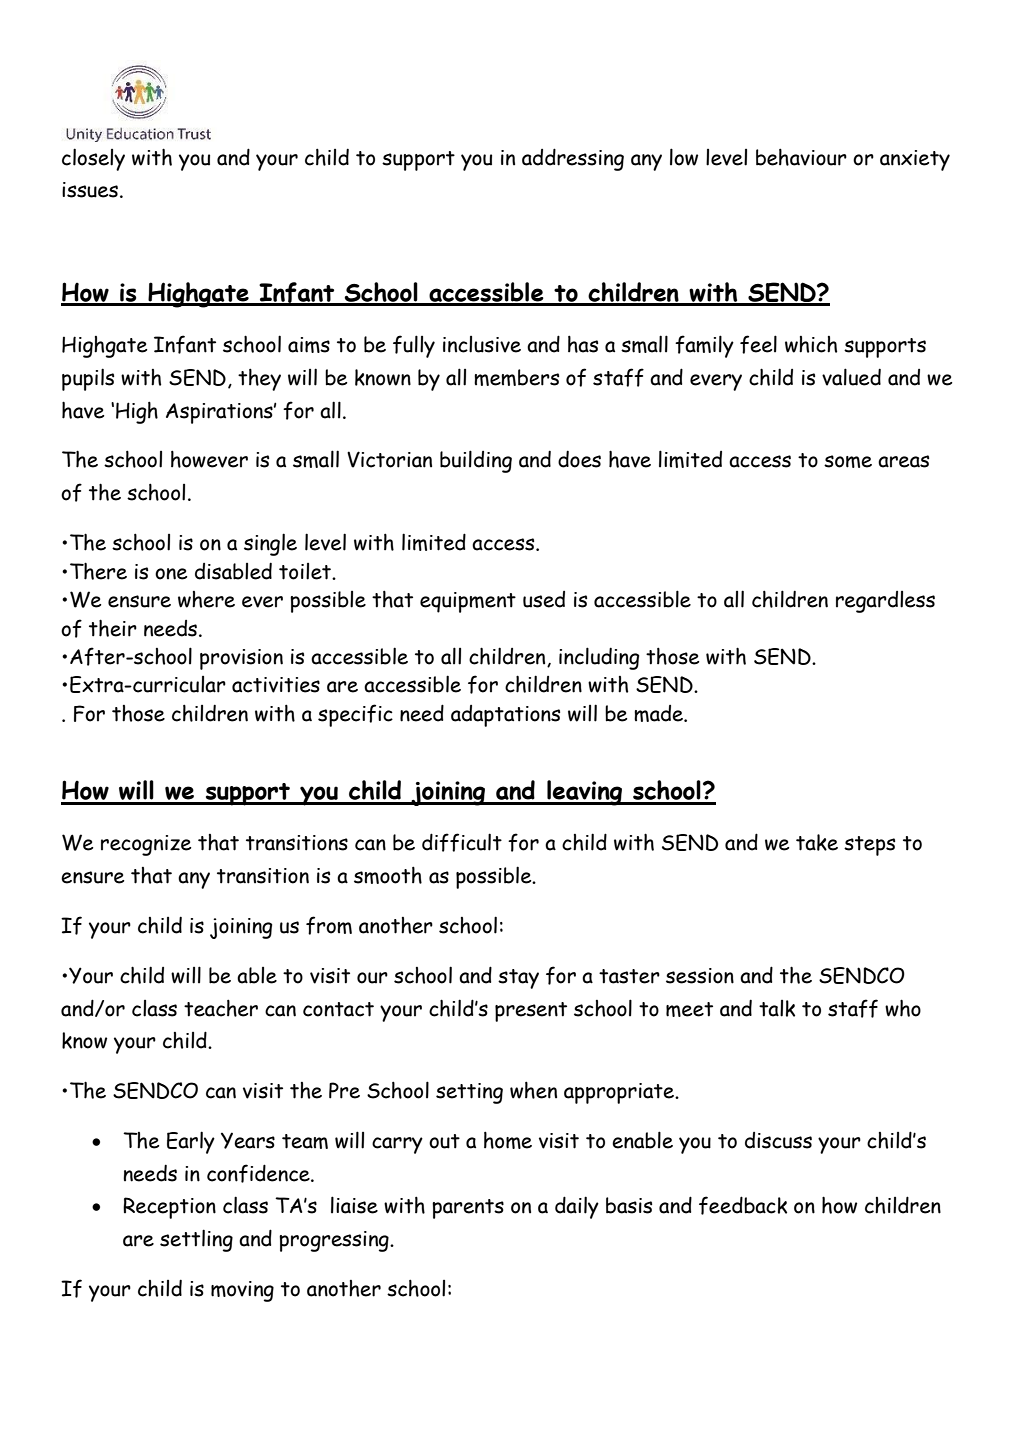  Describe the element at coordinates (171, 574) in the document. I see `one` at that location.
